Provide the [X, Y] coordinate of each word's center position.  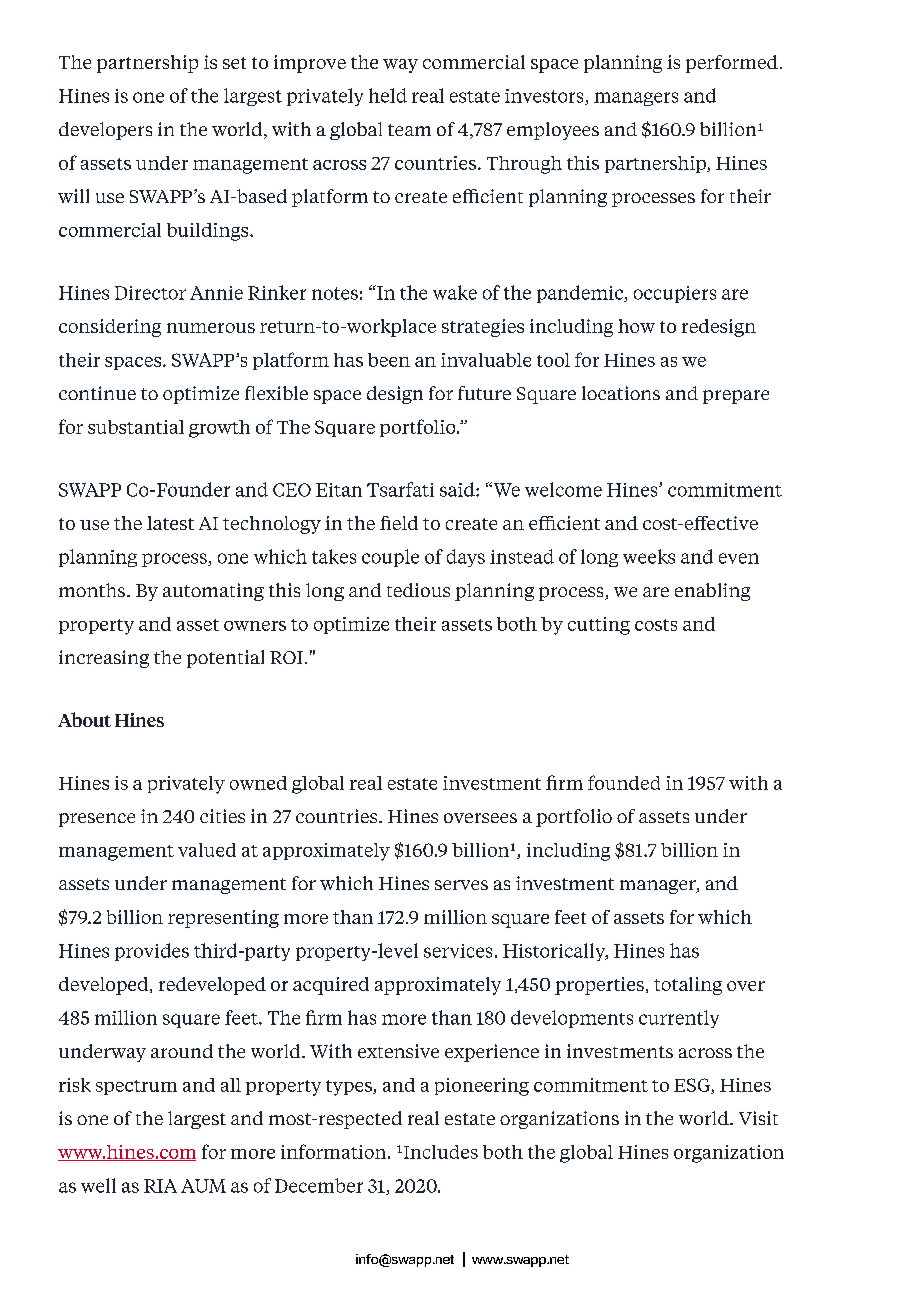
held [388, 95]
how [636, 326]
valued [207, 850]
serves [461, 885]
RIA [160, 1186]
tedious [418, 590]
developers [105, 131]
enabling [712, 592]
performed [732, 64]
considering [110, 328]
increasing [104, 659]
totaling [688, 986]
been [389, 360]
